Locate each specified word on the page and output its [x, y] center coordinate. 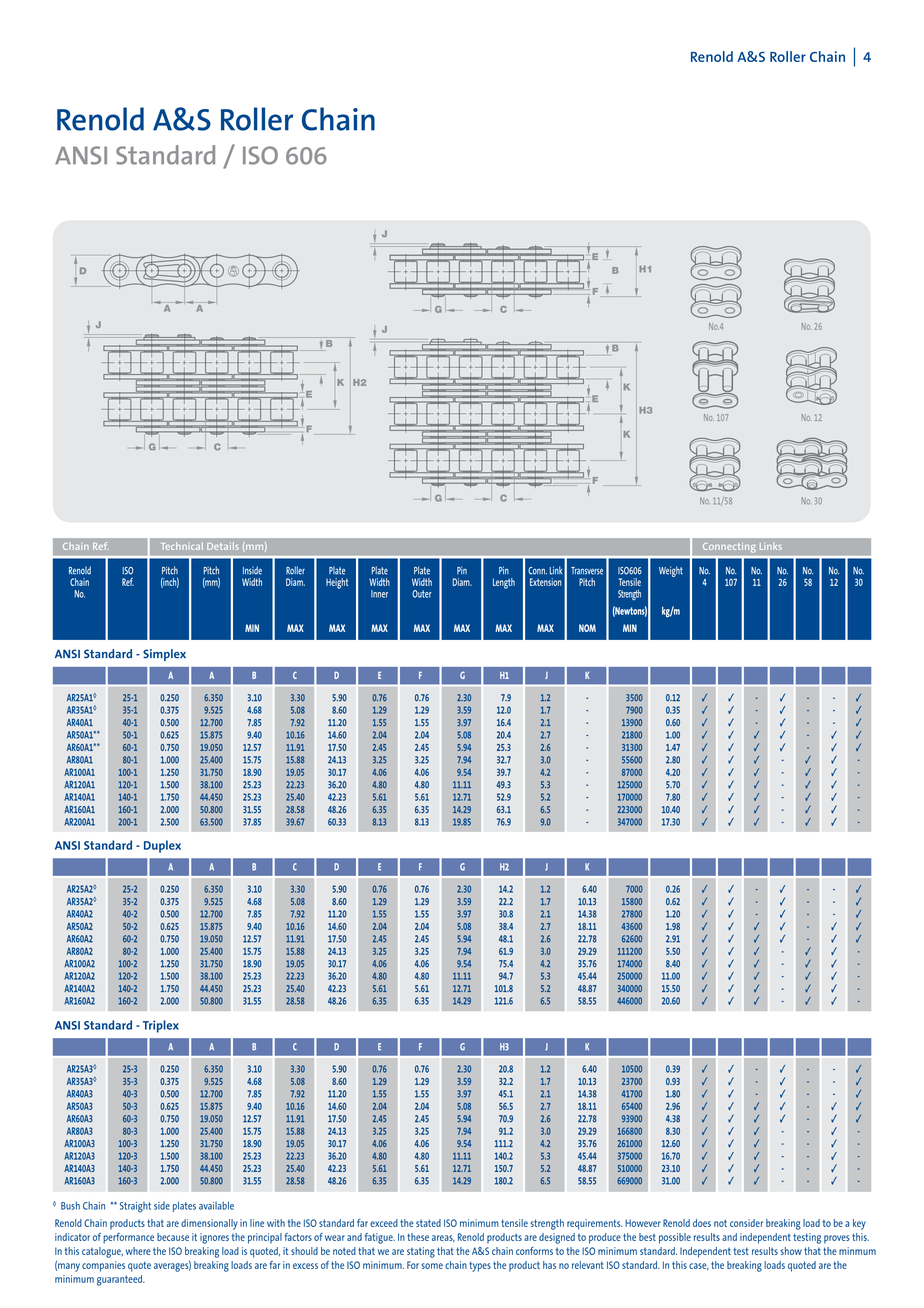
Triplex [161, 1026]
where [138, 1251]
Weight [671, 571]
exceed [384, 1223]
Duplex [162, 846]
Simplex [164, 655]
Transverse [587, 571]
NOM [587, 628]
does [702, 1223]
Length [504, 583]
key [859, 1224]
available [216, 1205]
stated [428, 1223]
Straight [135, 1207]
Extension [545, 582]
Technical [182, 546]
